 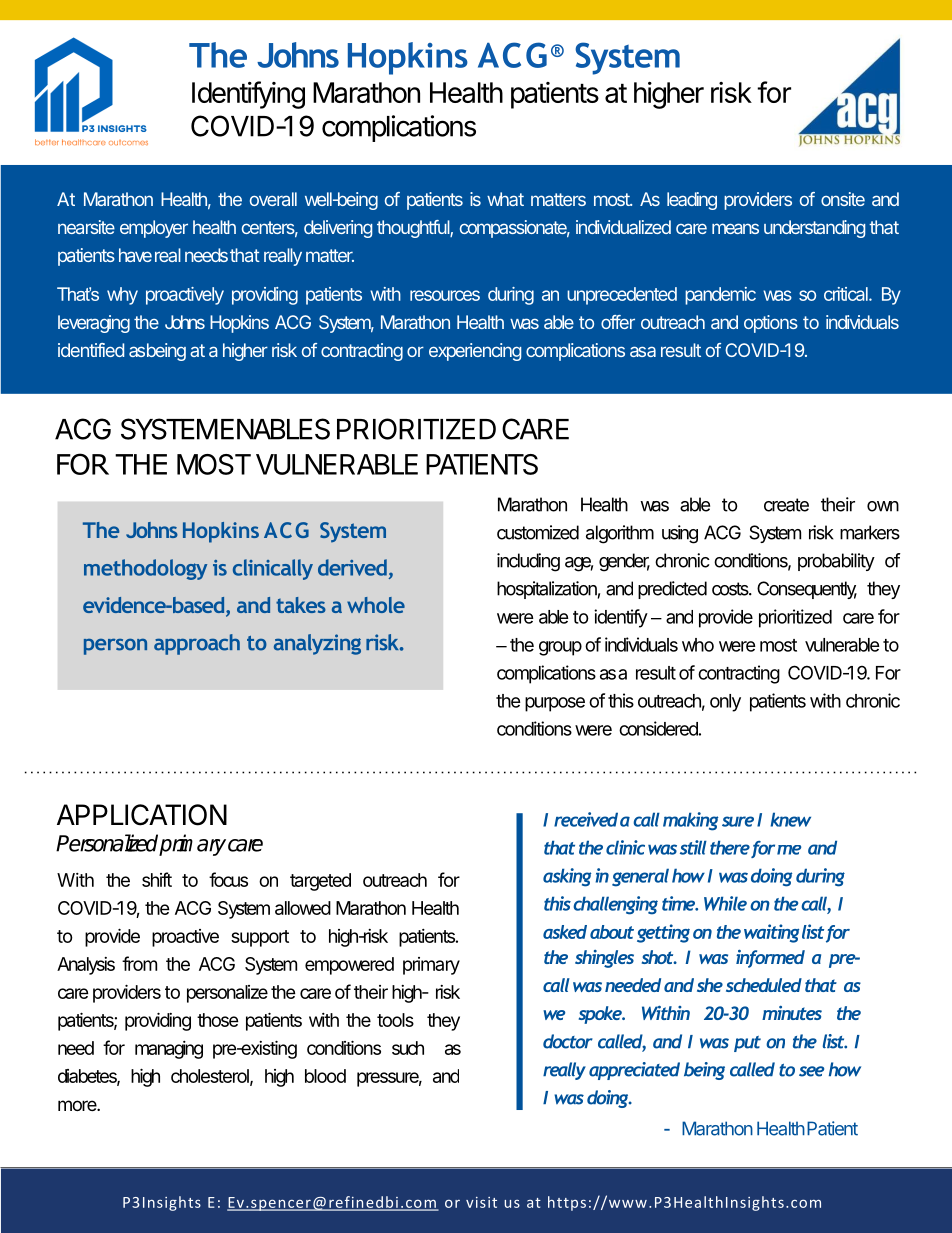 What do you see at coordinates (157, 879) in the screenshot?
I see `shift` at bounding box center [157, 879].
